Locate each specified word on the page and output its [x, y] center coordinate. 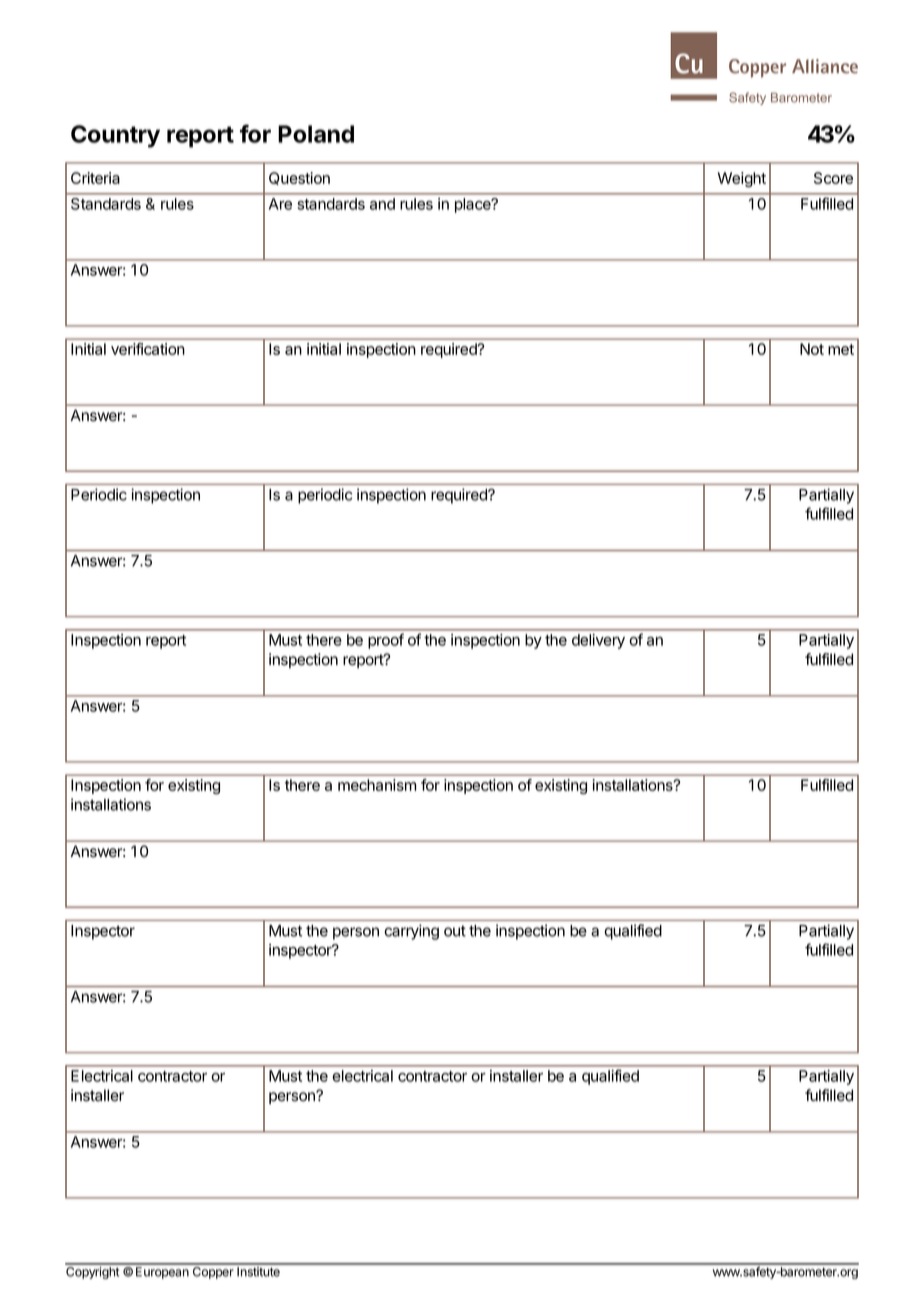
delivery [598, 641]
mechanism [377, 785]
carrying [411, 932]
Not [812, 349]
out [455, 931]
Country [115, 136]
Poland [316, 134]
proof [386, 641]
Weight [742, 179]
